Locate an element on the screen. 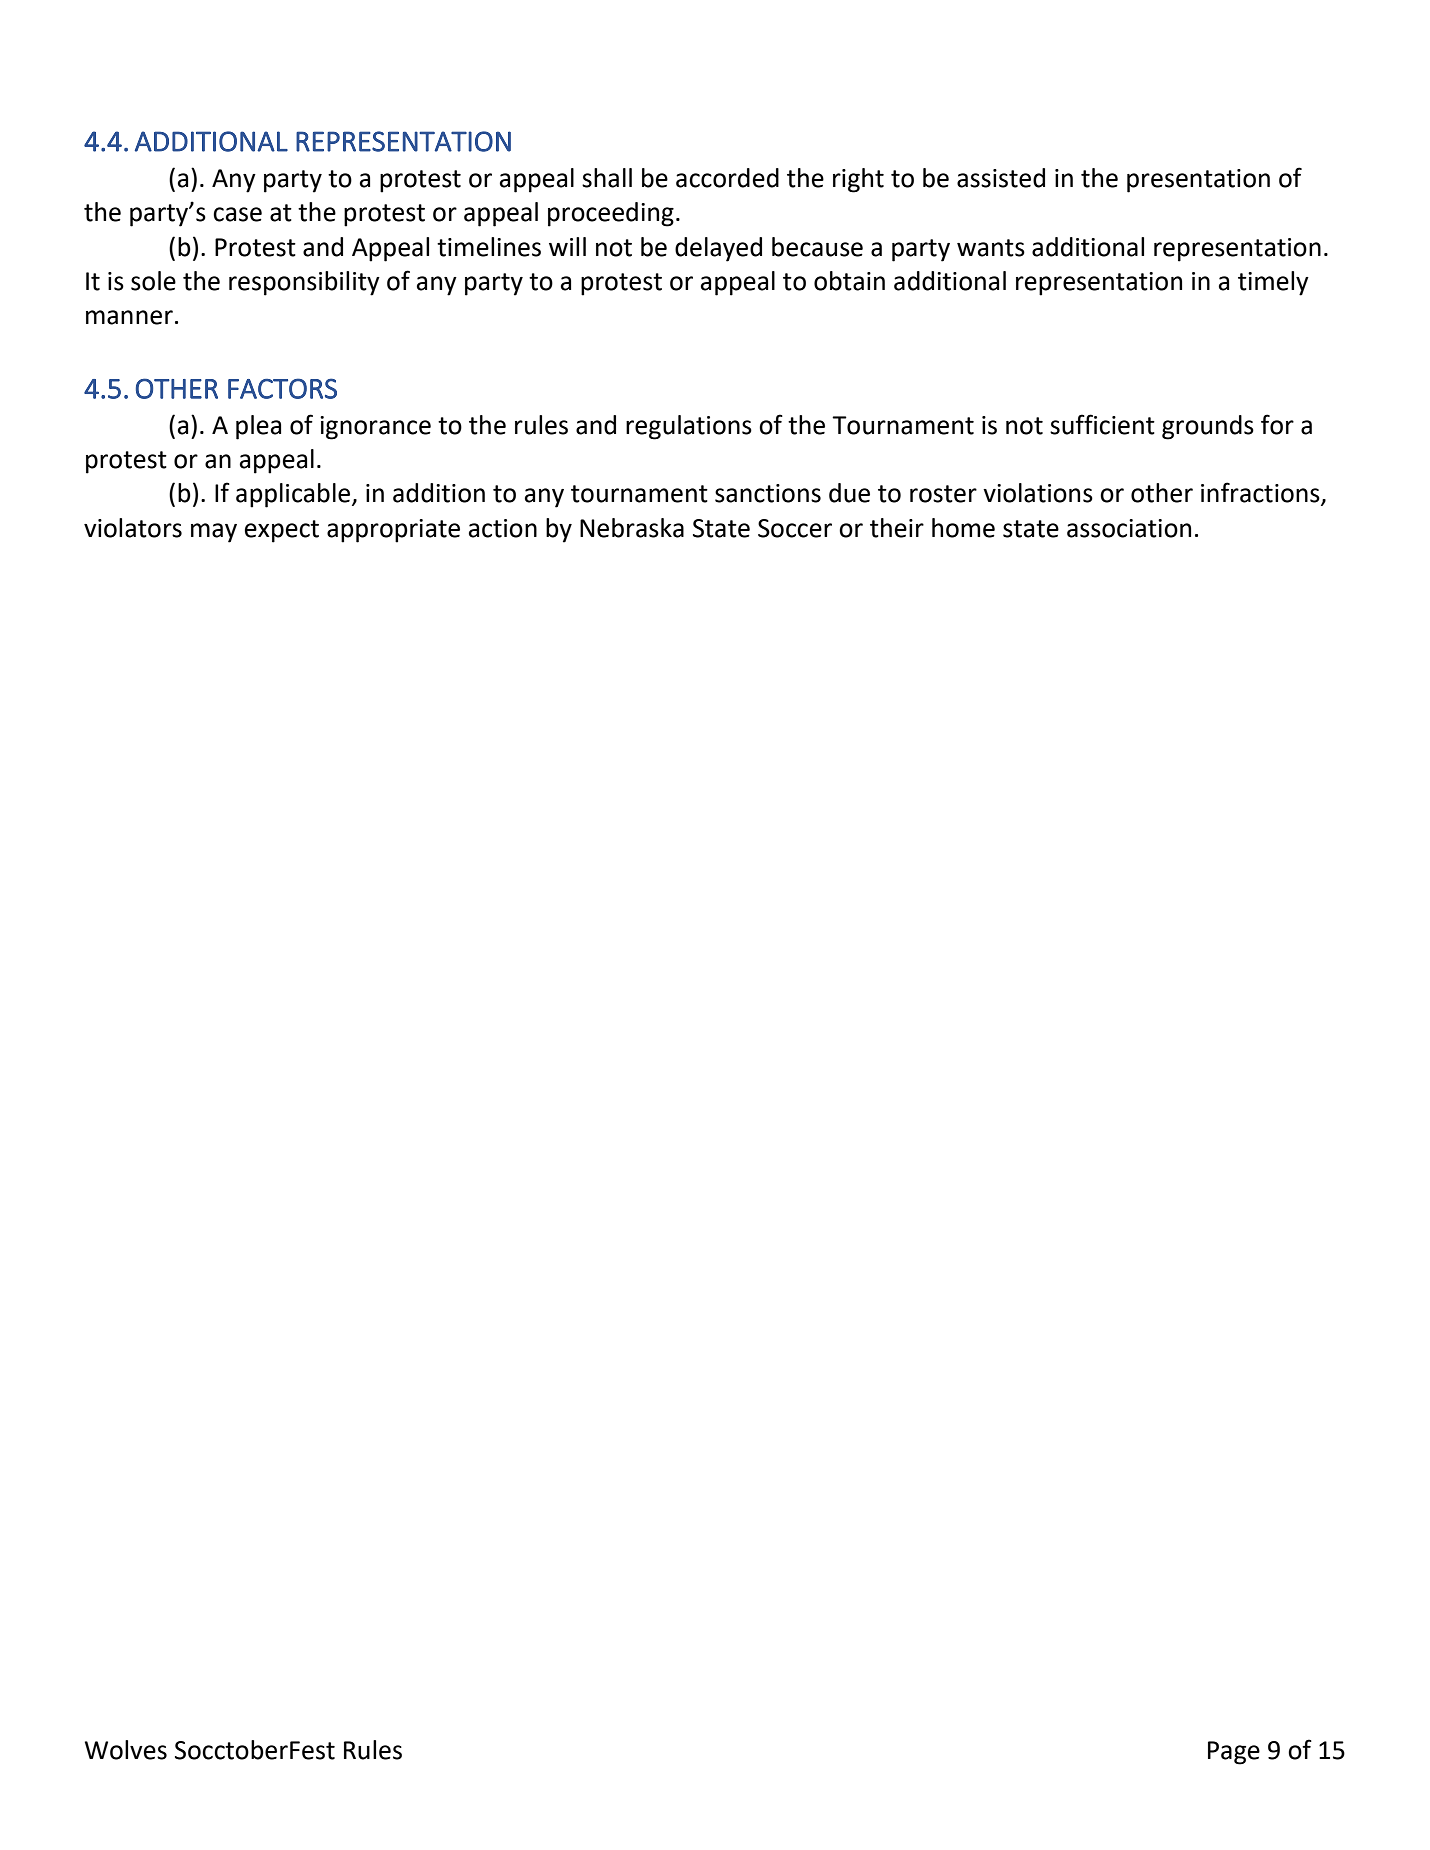 The image size is (1430, 1850). Wolves is located at coordinates (126, 1750).
